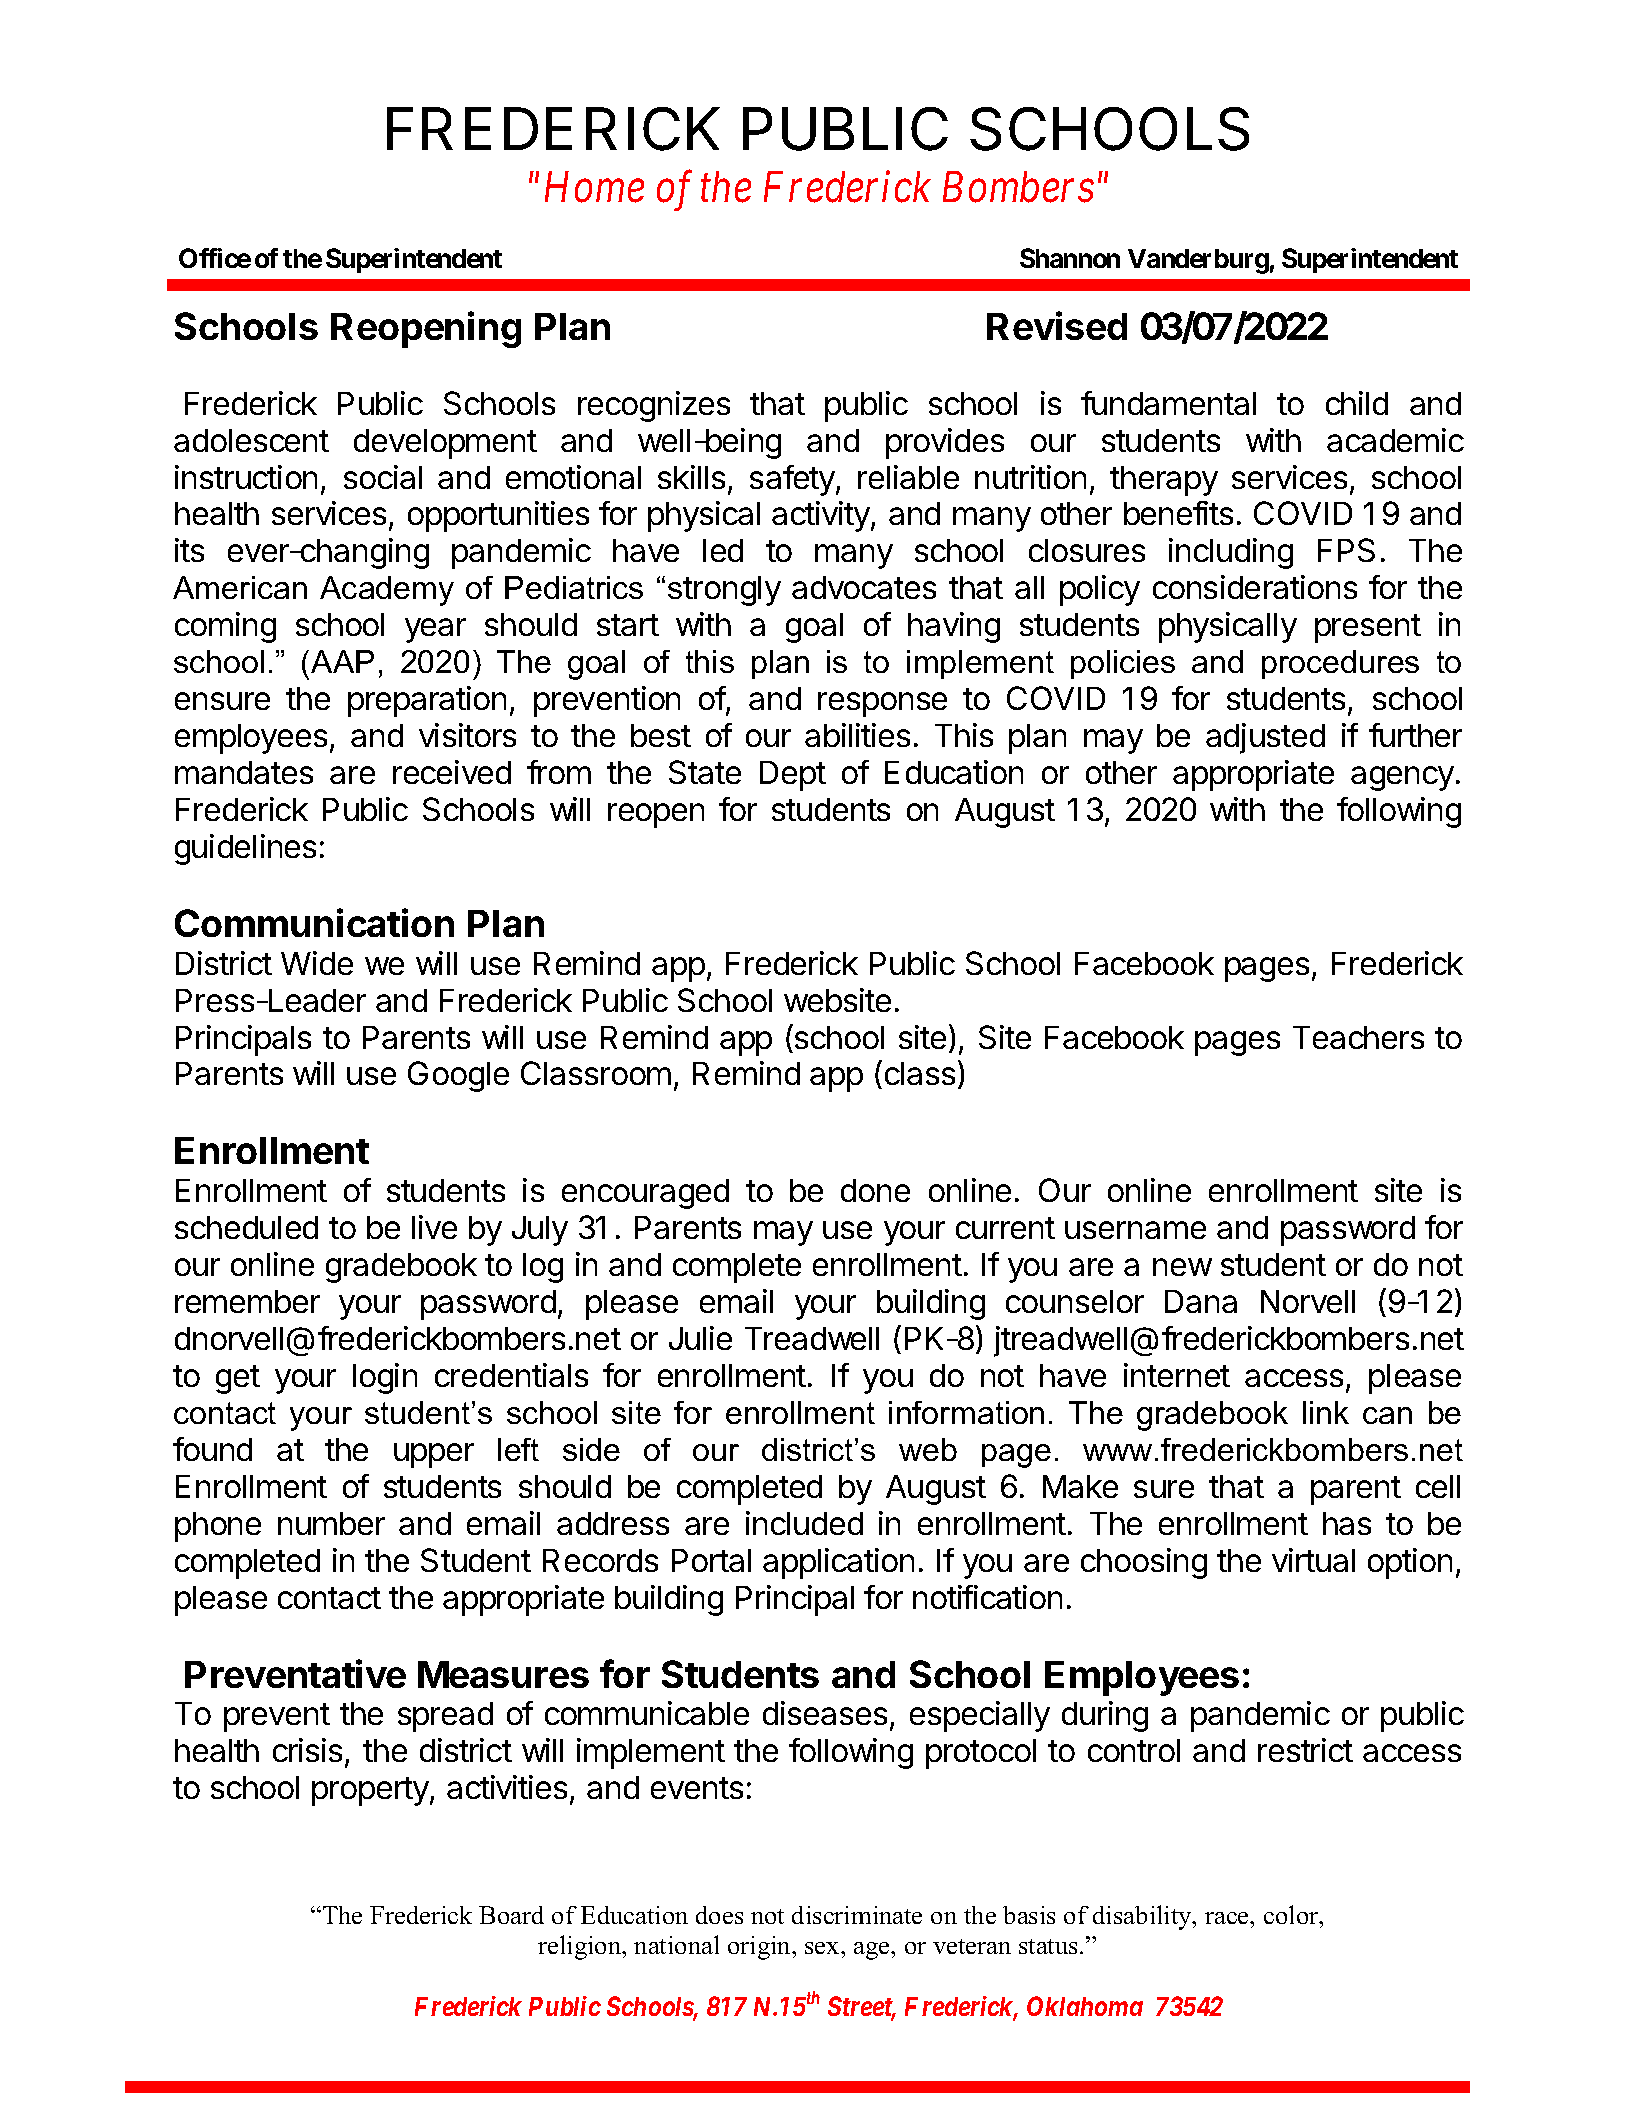  Describe the element at coordinates (1357, 403) in the screenshot. I see `child` at that location.
